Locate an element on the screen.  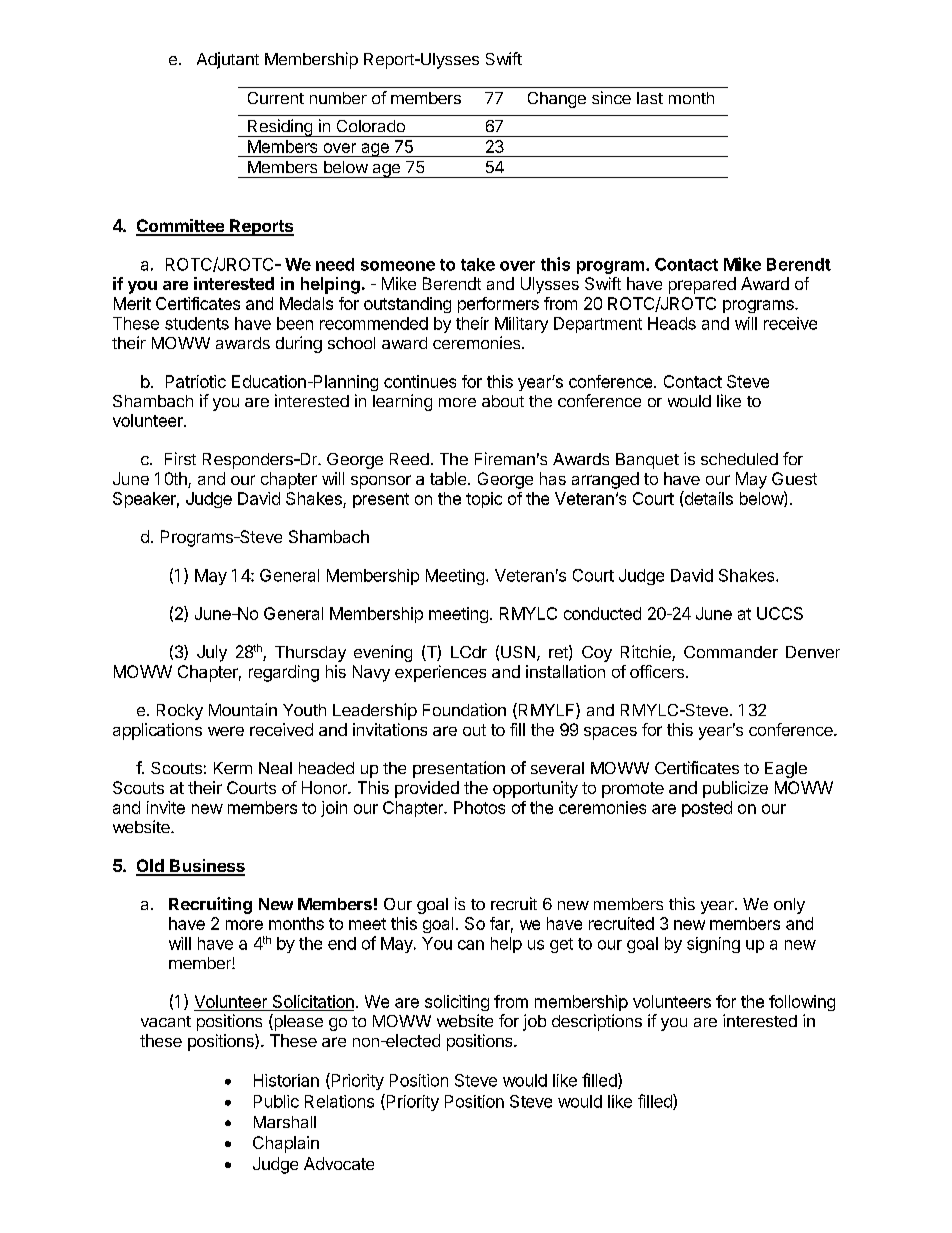
USN is located at coordinates (518, 652).
